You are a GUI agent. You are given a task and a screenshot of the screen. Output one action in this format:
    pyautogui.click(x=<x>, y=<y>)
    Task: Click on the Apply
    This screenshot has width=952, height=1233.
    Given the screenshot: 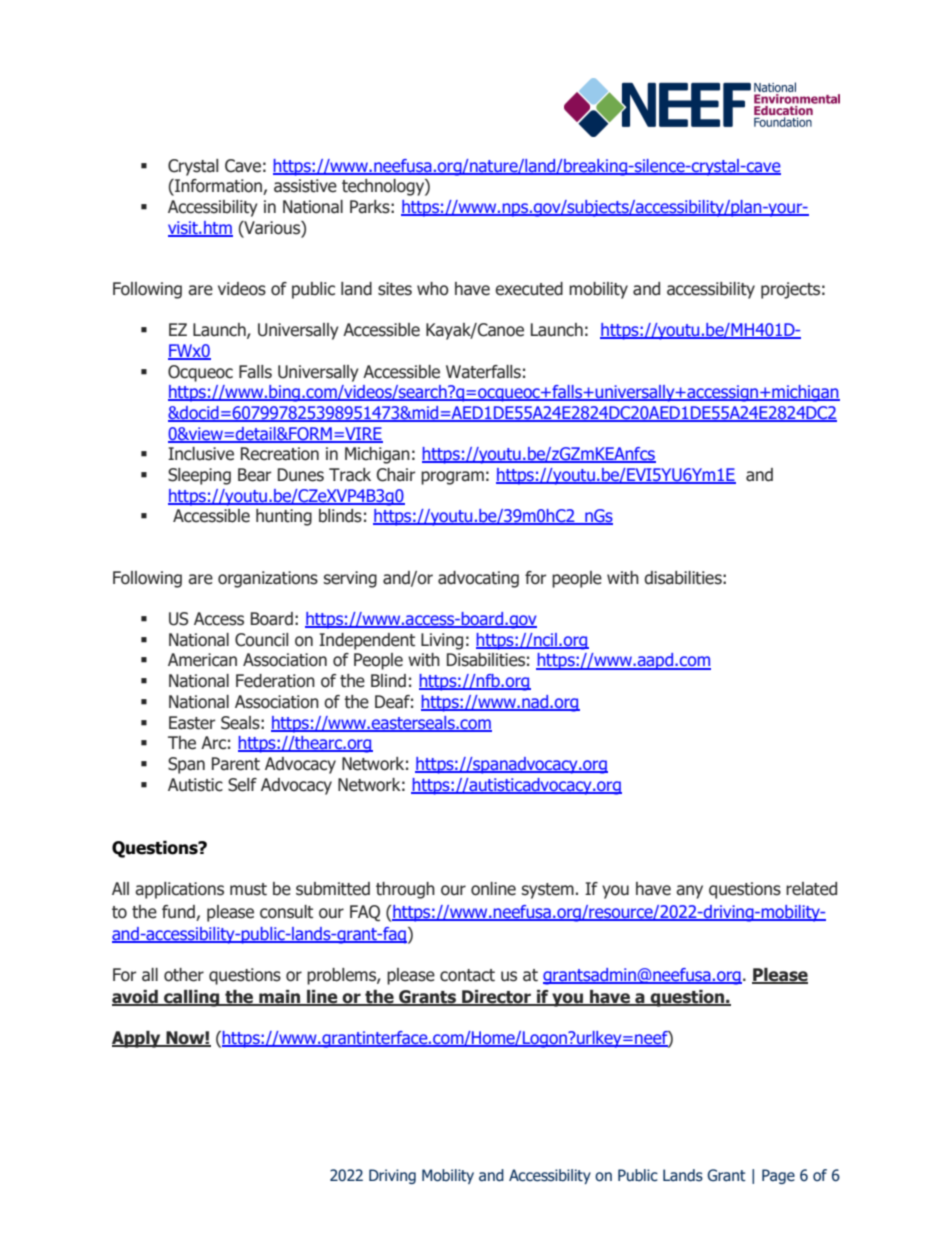 What is the action you would take?
    pyautogui.click(x=137, y=1039)
